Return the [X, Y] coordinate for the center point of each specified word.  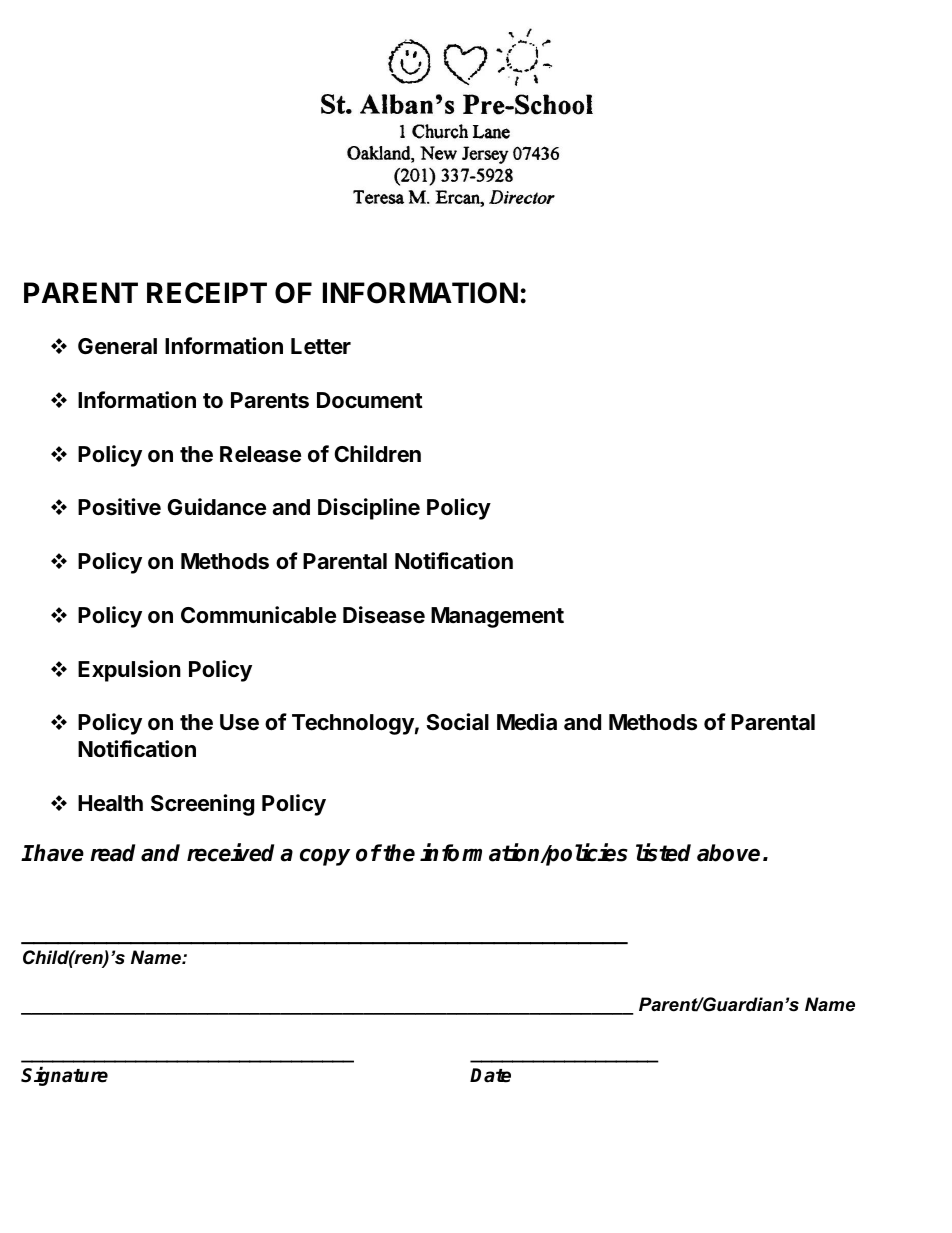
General [117, 346]
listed [663, 852]
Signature [64, 1076]
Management [497, 617]
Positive [119, 507]
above [728, 853]
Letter [321, 346]
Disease [384, 615]
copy [325, 857]
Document [370, 400]
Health [110, 803]
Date [490, 1075]
